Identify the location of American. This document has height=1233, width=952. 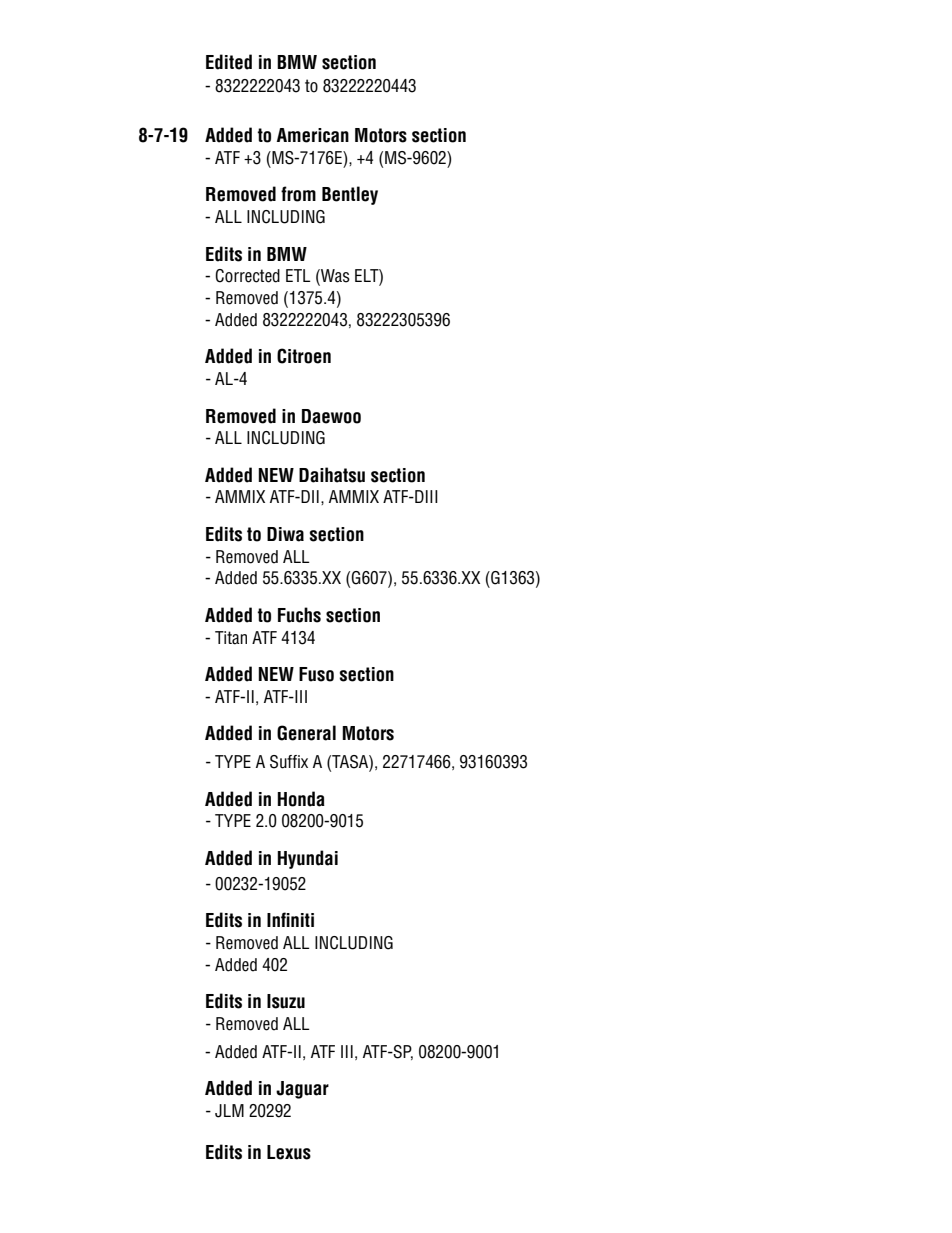
(313, 135).
